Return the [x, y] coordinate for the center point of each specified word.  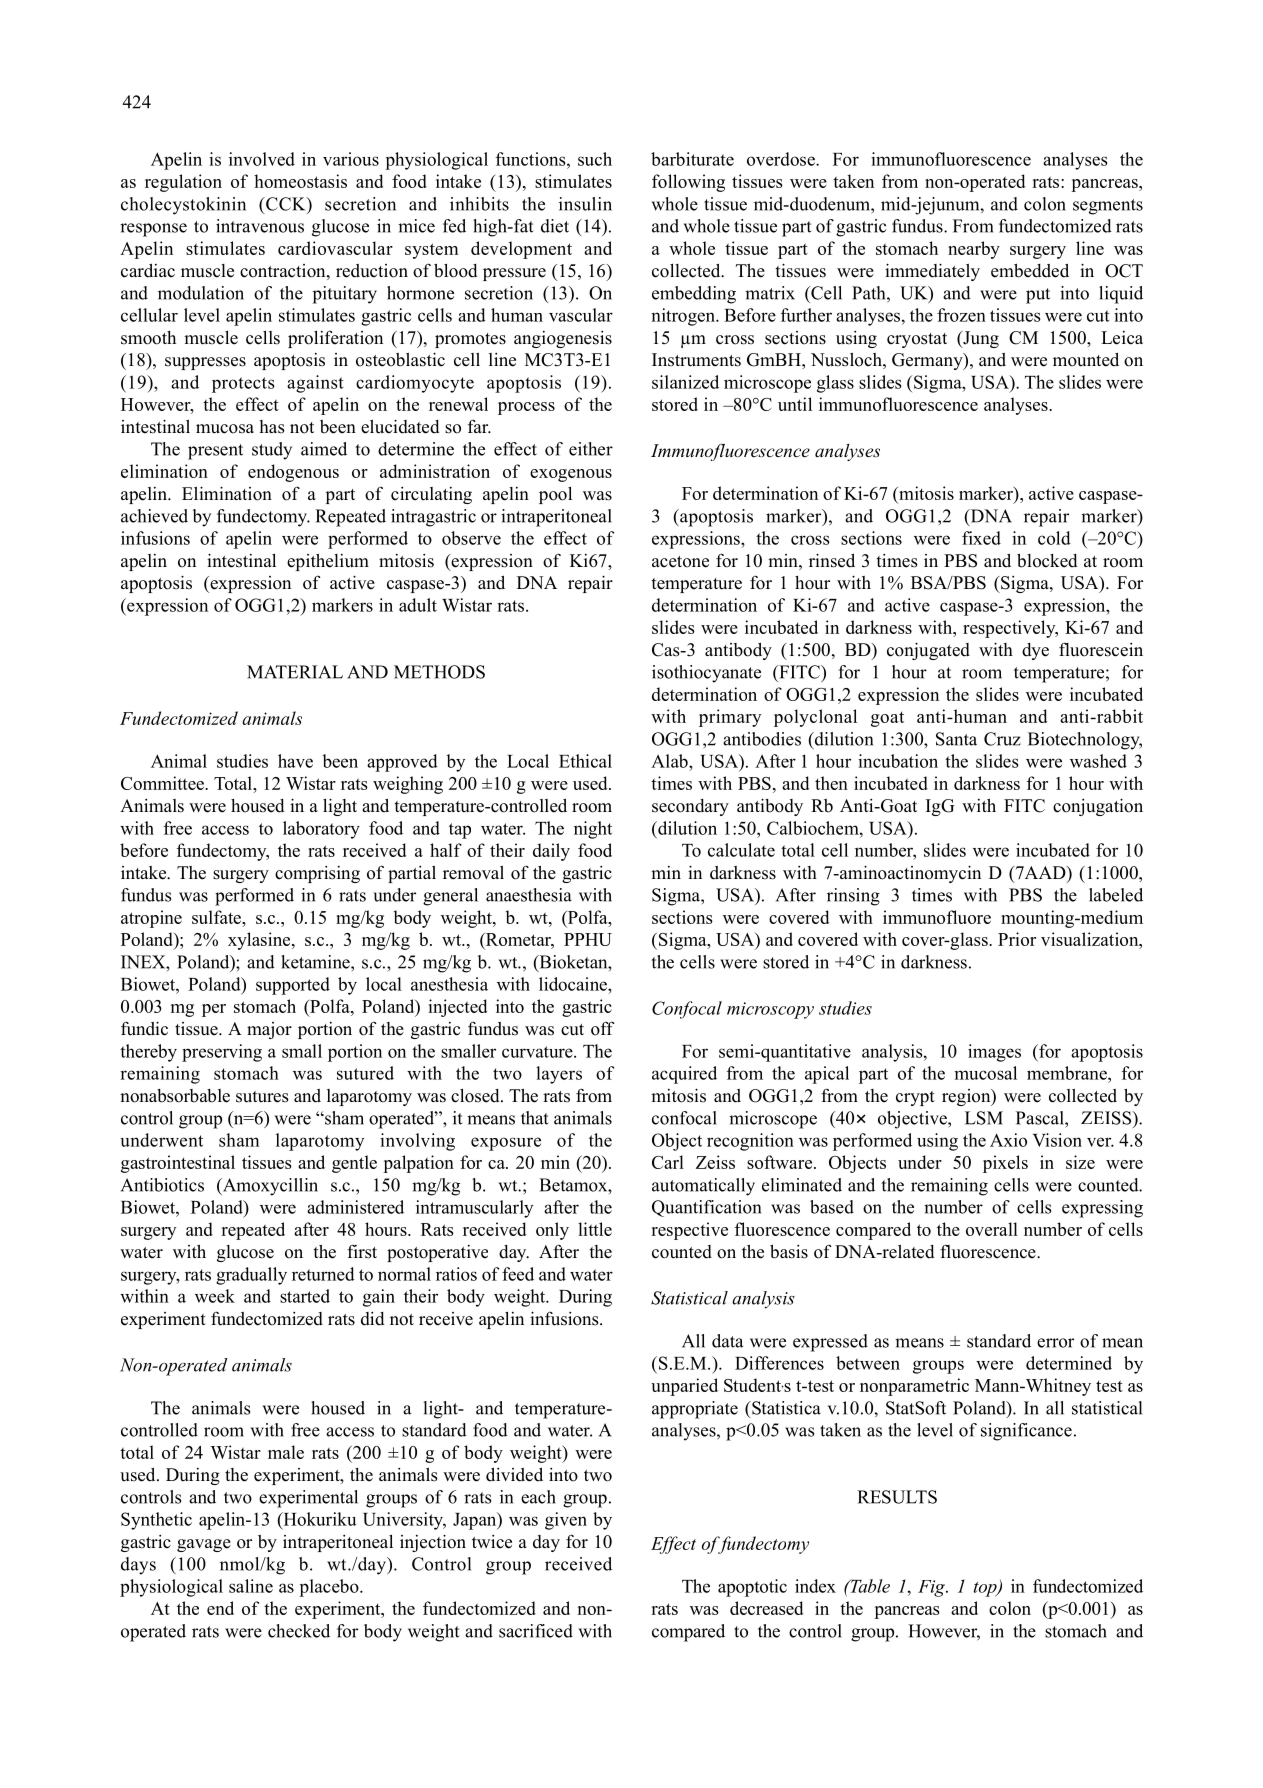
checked [299, 1631]
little [595, 1229]
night [593, 830]
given [566, 1521]
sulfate [217, 917]
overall [992, 1229]
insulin [585, 204]
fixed [981, 538]
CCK [286, 204]
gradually [251, 1276]
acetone [680, 562]
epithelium [328, 562]
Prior [1017, 939]
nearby [974, 250]
